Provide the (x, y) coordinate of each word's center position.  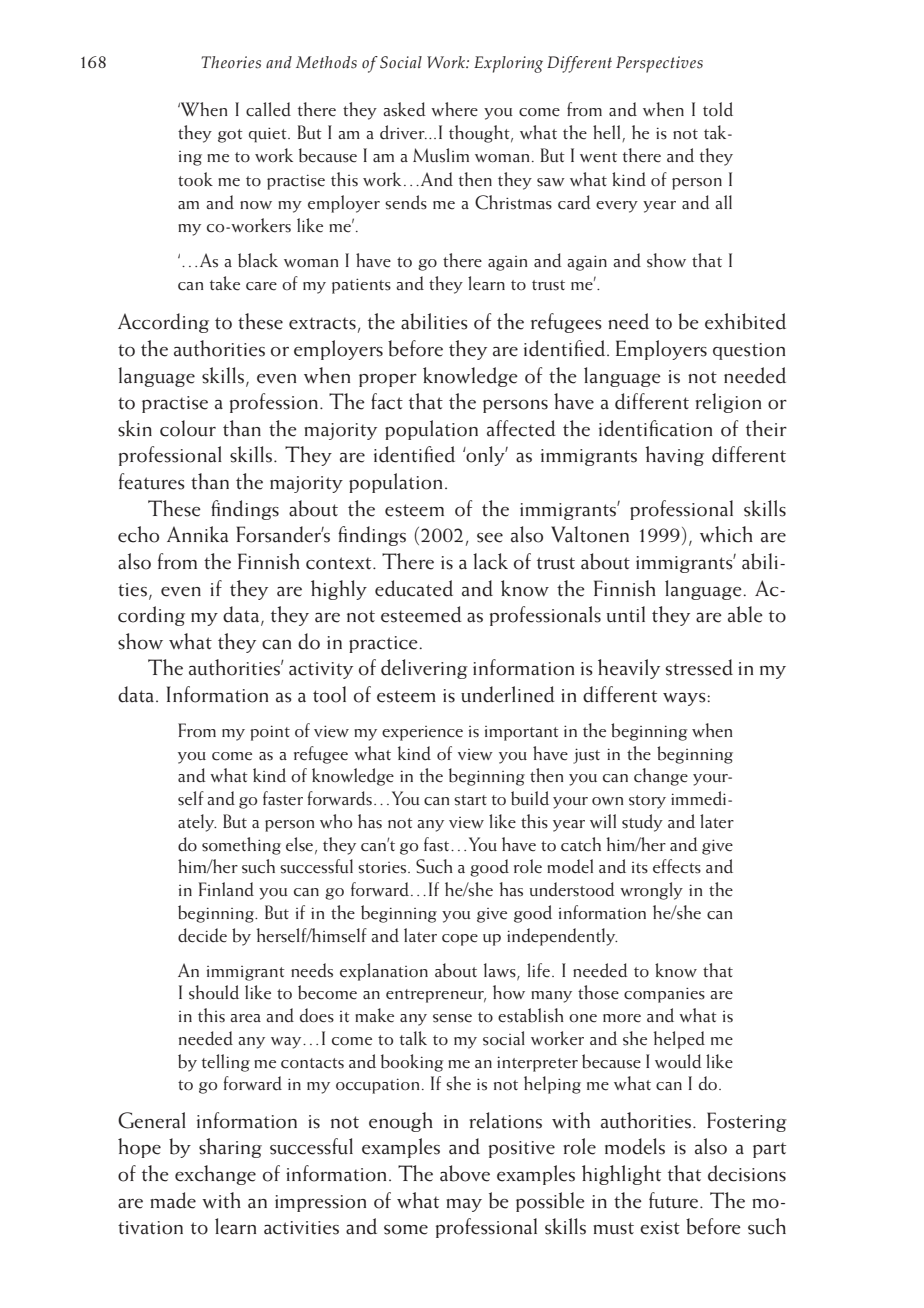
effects (677, 866)
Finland (226, 889)
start (470, 800)
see (490, 538)
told (718, 109)
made (173, 1200)
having (674, 456)
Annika (197, 534)
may (464, 1205)
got (230, 136)
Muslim (441, 155)
